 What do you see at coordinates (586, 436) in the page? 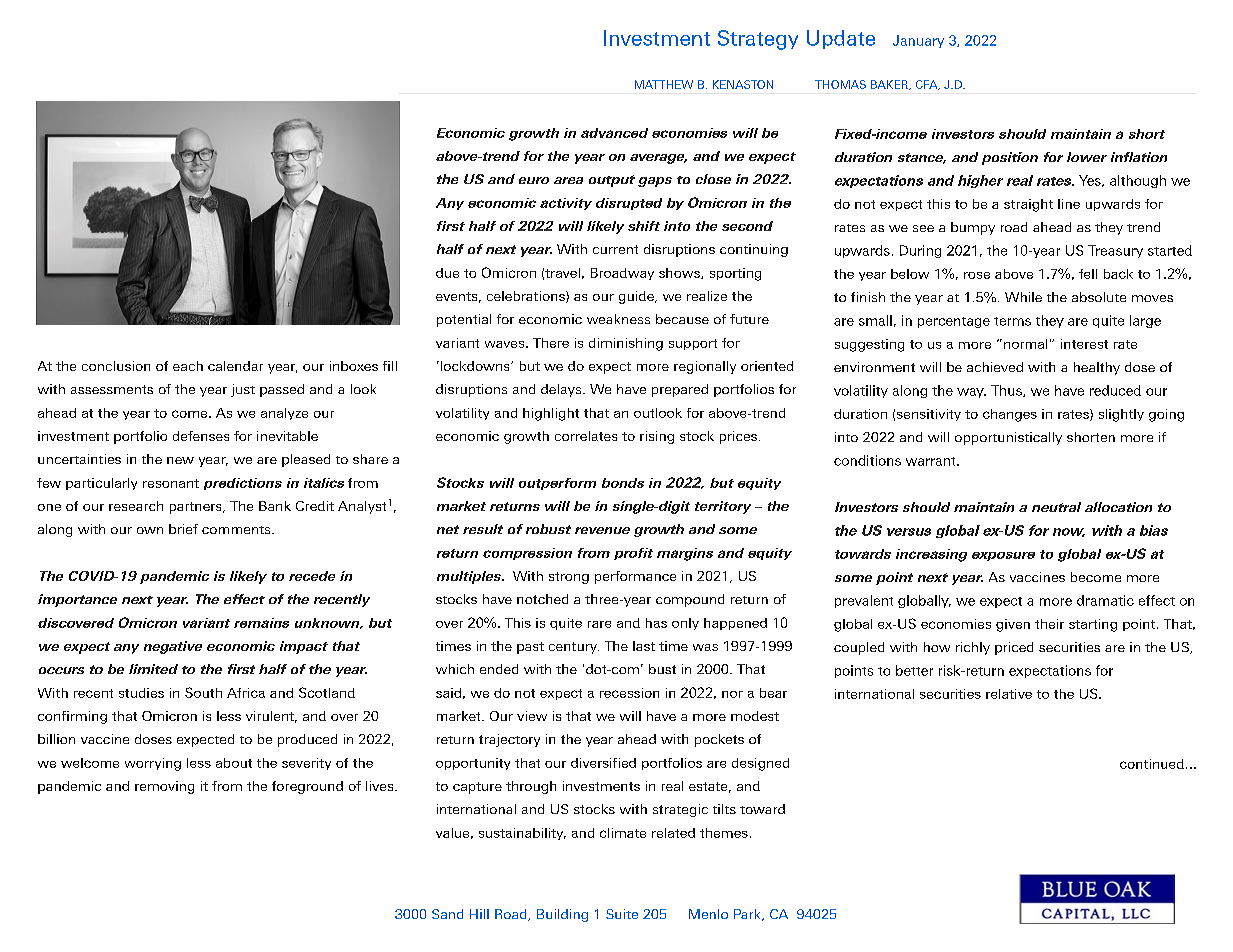
I see `correlates` at bounding box center [586, 436].
